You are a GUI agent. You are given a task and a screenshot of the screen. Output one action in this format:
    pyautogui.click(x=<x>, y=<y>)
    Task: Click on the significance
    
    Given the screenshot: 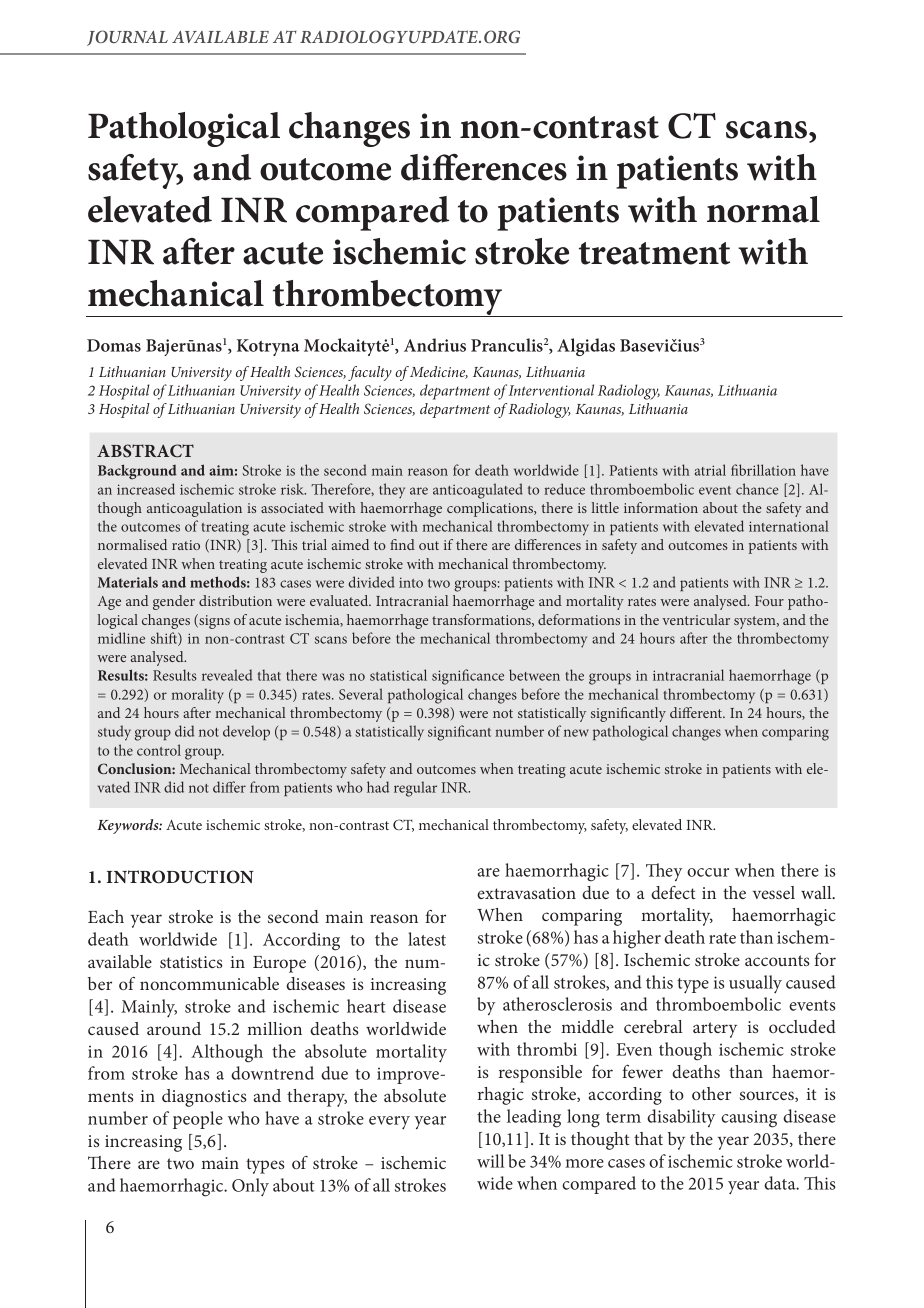 What is the action you would take?
    pyautogui.click(x=468, y=677)
